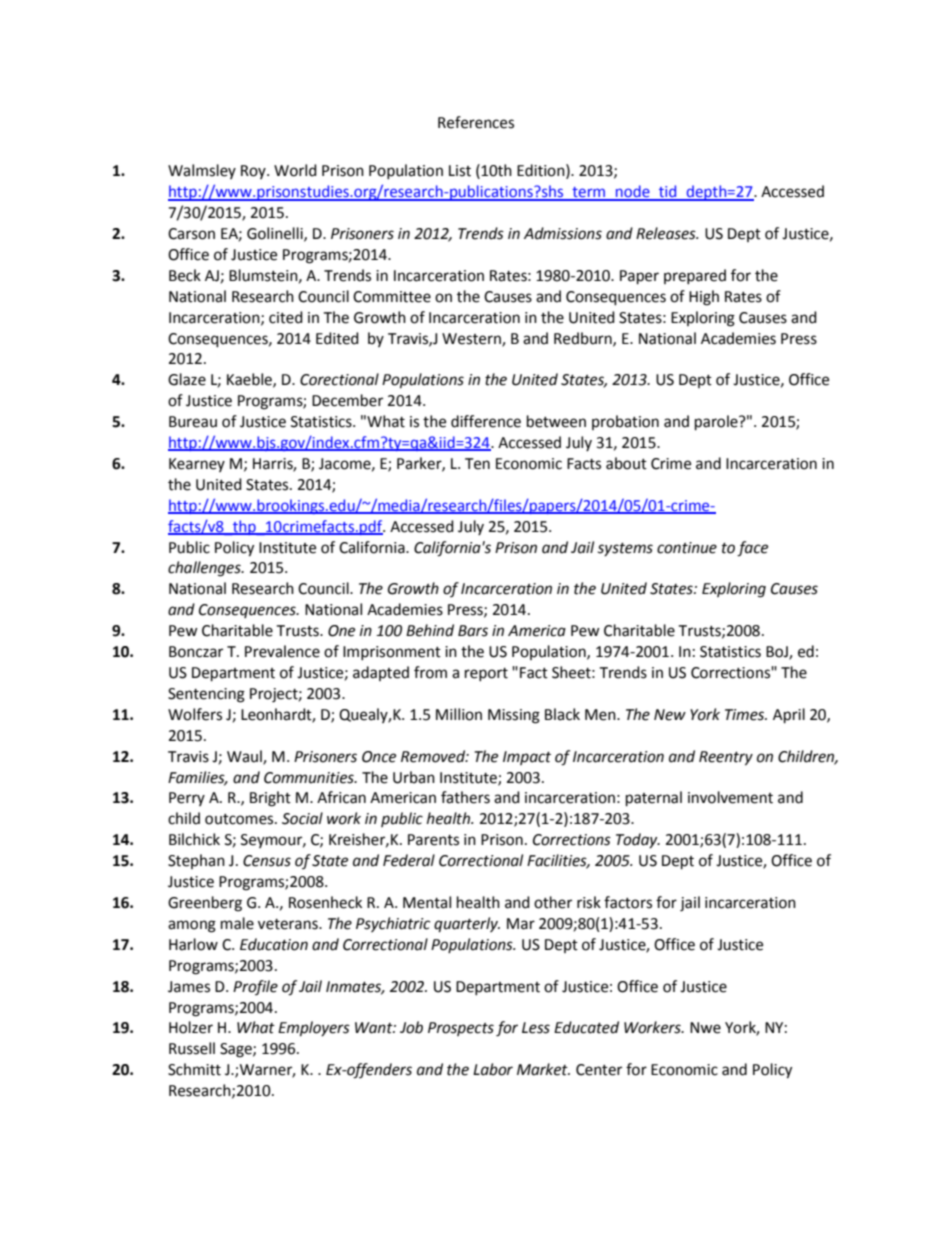 The height and width of the screenshot is (1233, 952). What do you see at coordinates (599, 1070) in the screenshot?
I see `Center` at bounding box center [599, 1070].
